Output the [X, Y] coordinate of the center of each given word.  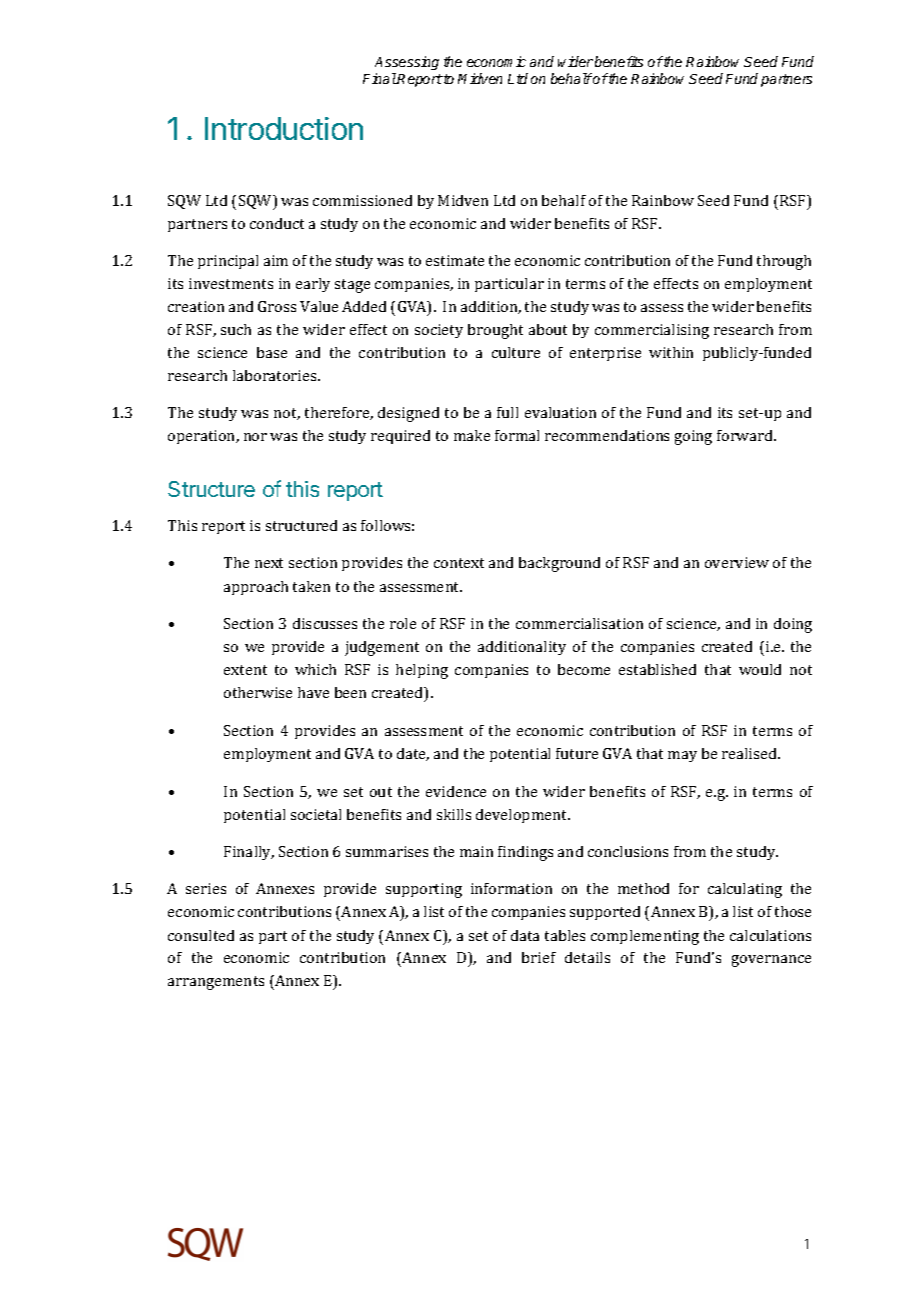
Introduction [284, 128]
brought [495, 331]
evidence [456, 791]
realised [750, 753]
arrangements [216, 983]
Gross [277, 306]
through [784, 262]
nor [255, 437]
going [693, 437]
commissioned [362, 200]
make [472, 435]
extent [245, 670]
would [760, 669]
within [671, 352]
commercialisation [579, 623]
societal [316, 814]
